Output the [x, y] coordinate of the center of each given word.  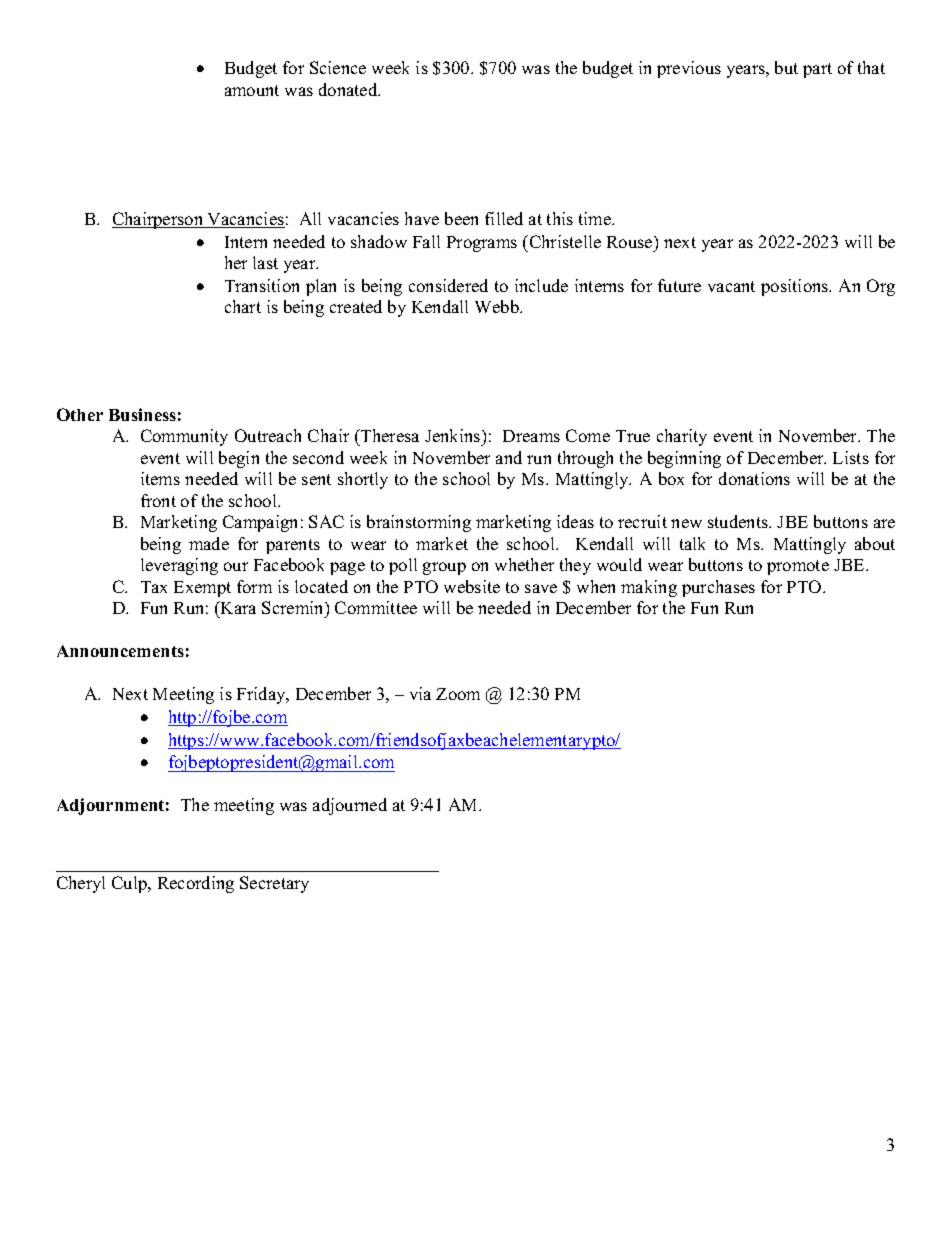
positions [796, 287]
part [817, 70]
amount [252, 90]
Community [184, 437]
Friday [262, 695]
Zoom [458, 694]
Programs [482, 244]
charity [682, 437]
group [444, 568]
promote [798, 567]
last [265, 262]
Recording [196, 884]
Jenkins [454, 435]
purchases [718, 588]
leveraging [179, 566]
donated [349, 89]
